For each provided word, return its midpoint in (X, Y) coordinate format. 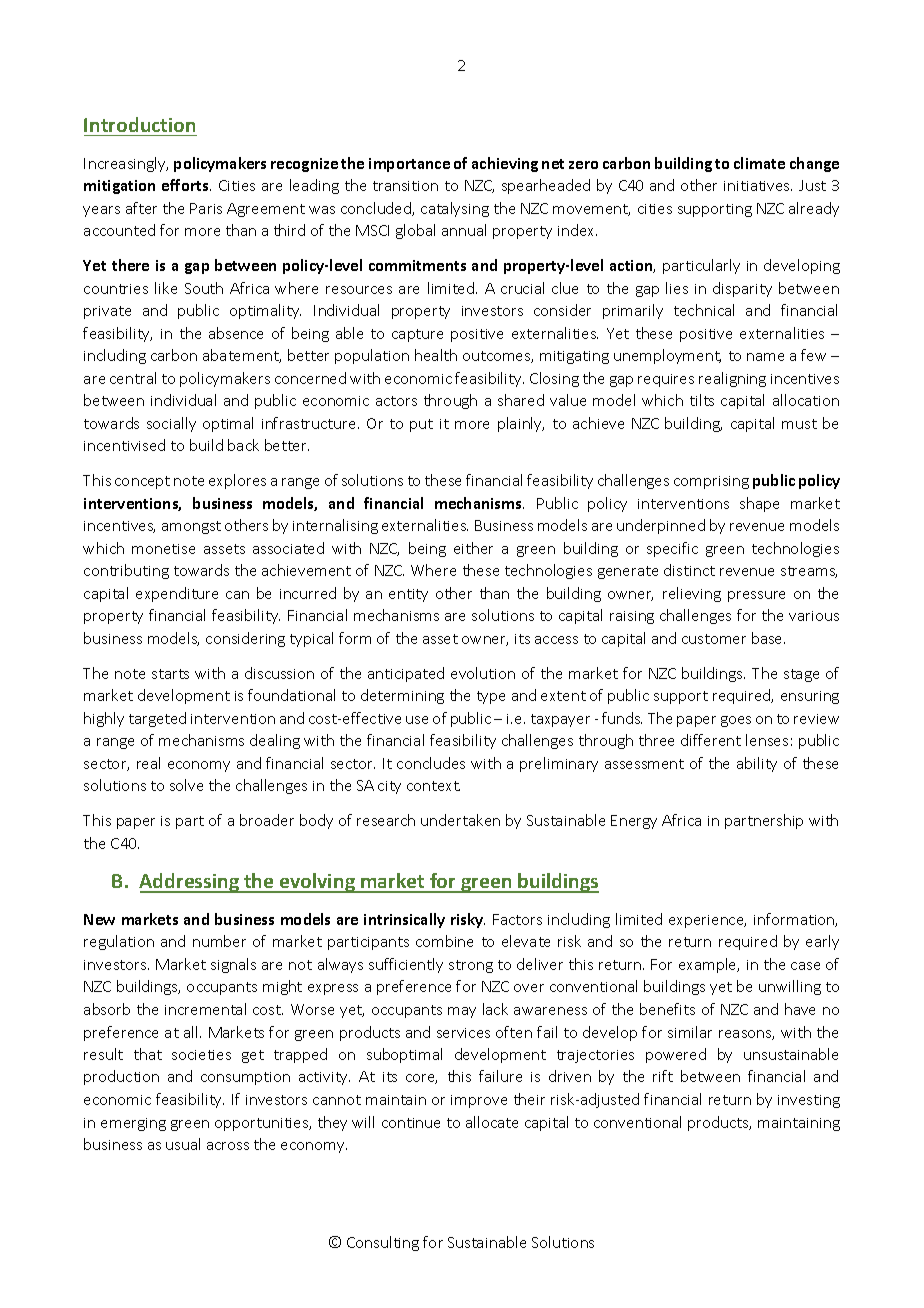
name (765, 357)
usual (183, 1144)
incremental (205, 1009)
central (133, 378)
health (436, 355)
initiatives (758, 186)
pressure (756, 596)
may (462, 1012)
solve (186, 785)
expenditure (177, 594)
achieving (505, 164)
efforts (186, 185)
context (433, 786)
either (473, 548)
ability (757, 764)
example (709, 965)
